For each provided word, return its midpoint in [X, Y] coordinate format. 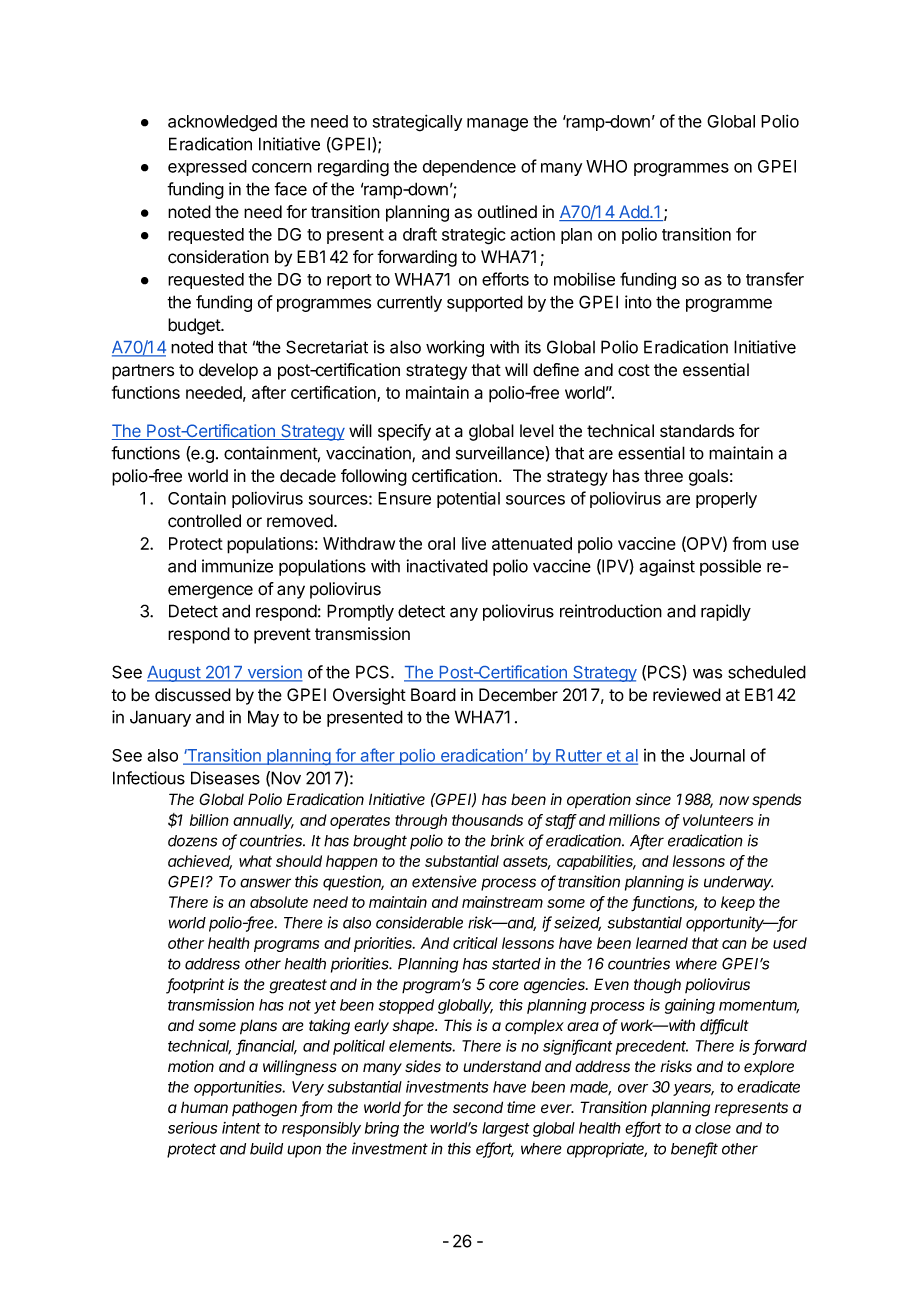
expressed [207, 168]
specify [404, 432]
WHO [606, 166]
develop [228, 371]
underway [738, 883]
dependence [469, 168]
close [713, 1128]
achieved [200, 862]
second [478, 1107]
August [174, 674]
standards [697, 431]
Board [433, 695]
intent [241, 1128]
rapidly [726, 612]
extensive [444, 881]
